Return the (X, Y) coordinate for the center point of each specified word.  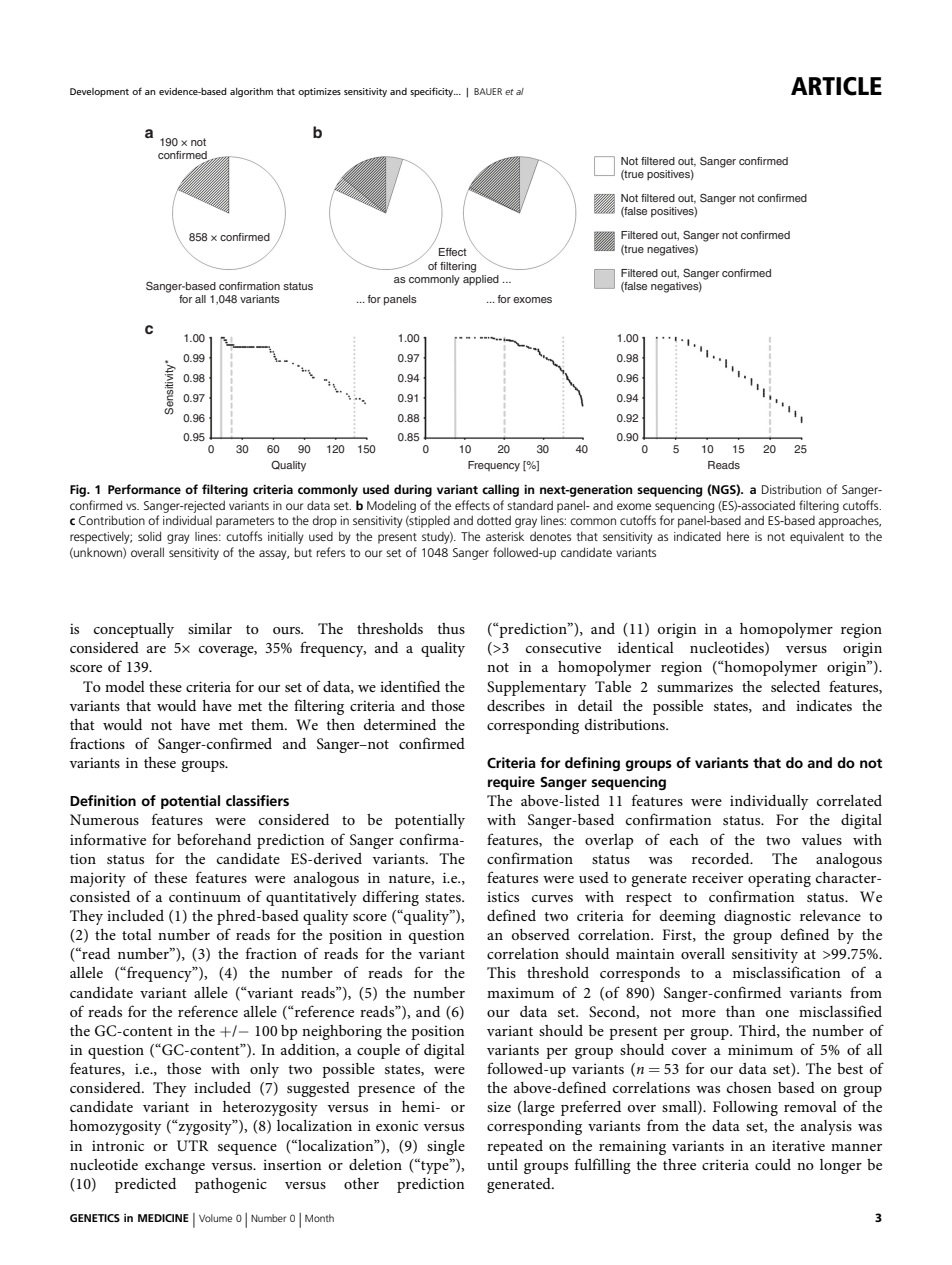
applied (481, 280)
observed (541, 934)
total (137, 934)
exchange (175, 1166)
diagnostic (757, 917)
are (156, 649)
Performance (144, 489)
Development (99, 92)
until (502, 1164)
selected (795, 686)
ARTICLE (836, 86)
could (773, 1164)
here (738, 536)
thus (451, 628)
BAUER (488, 91)
